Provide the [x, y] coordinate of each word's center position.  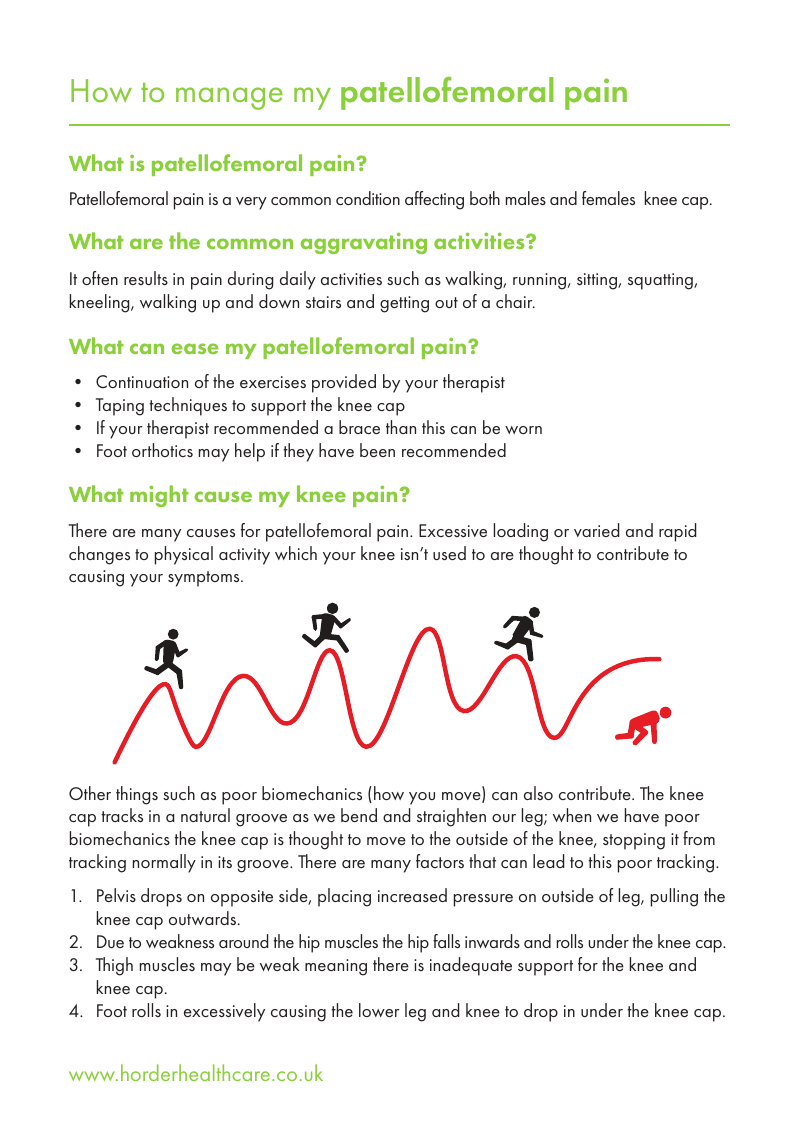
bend [359, 815]
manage [229, 98]
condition [368, 198]
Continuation [142, 381]
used [449, 553]
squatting [661, 281]
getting [404, 304]
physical [184, 555]
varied [596, 530]
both [485, 198]
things [137, 795]
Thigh [114, 966]
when [572, 815]
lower [379, 1010]
